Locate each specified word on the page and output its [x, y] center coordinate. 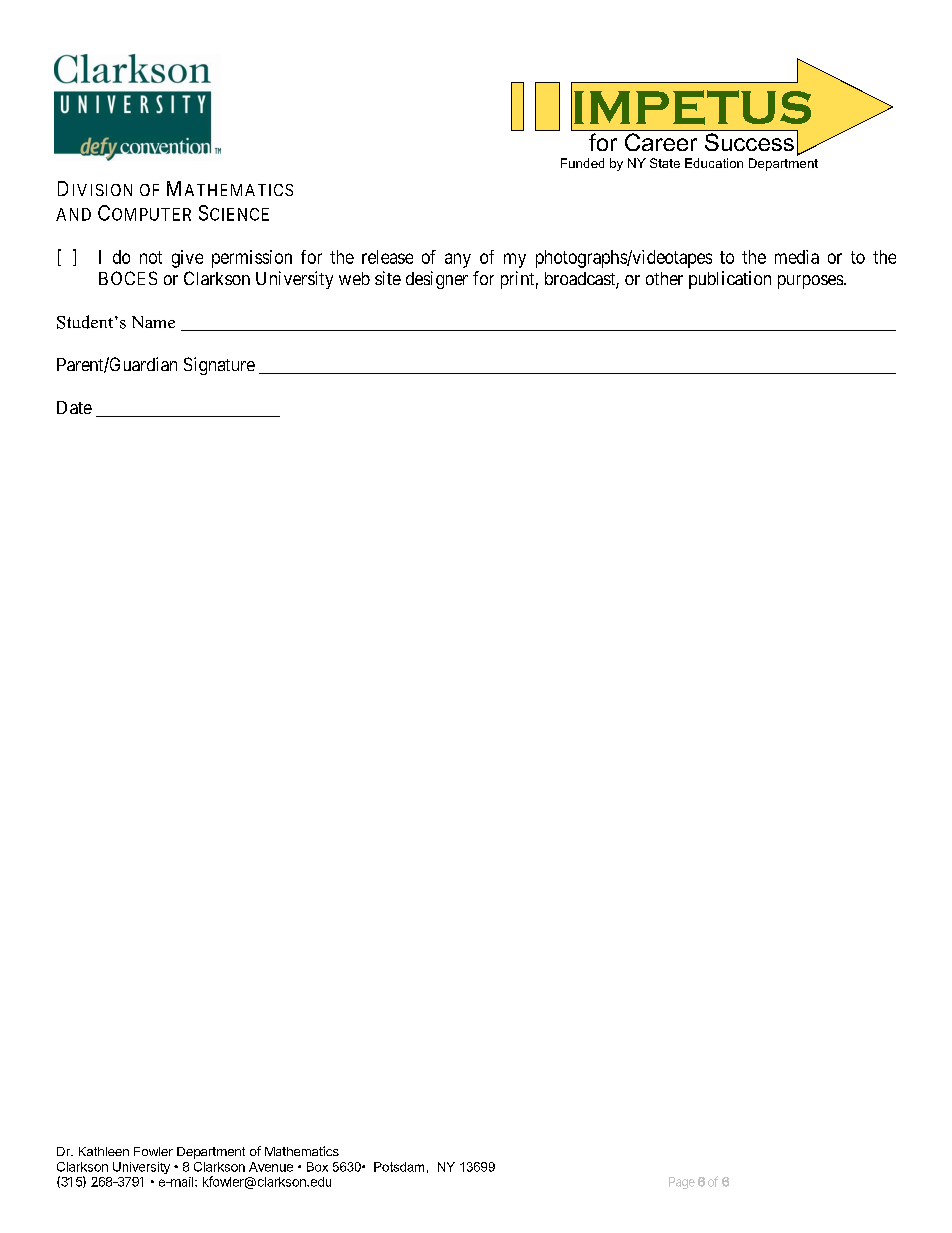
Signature [219, 366]
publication [730, 280]
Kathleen [104, 1151]
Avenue [271, 1167]
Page [682, 1183]
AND [73, 214]
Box [317, 1167]
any [458, 260]
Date [74, 407]
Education [714, 163]
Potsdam [399, 1167]
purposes [811, 282]
